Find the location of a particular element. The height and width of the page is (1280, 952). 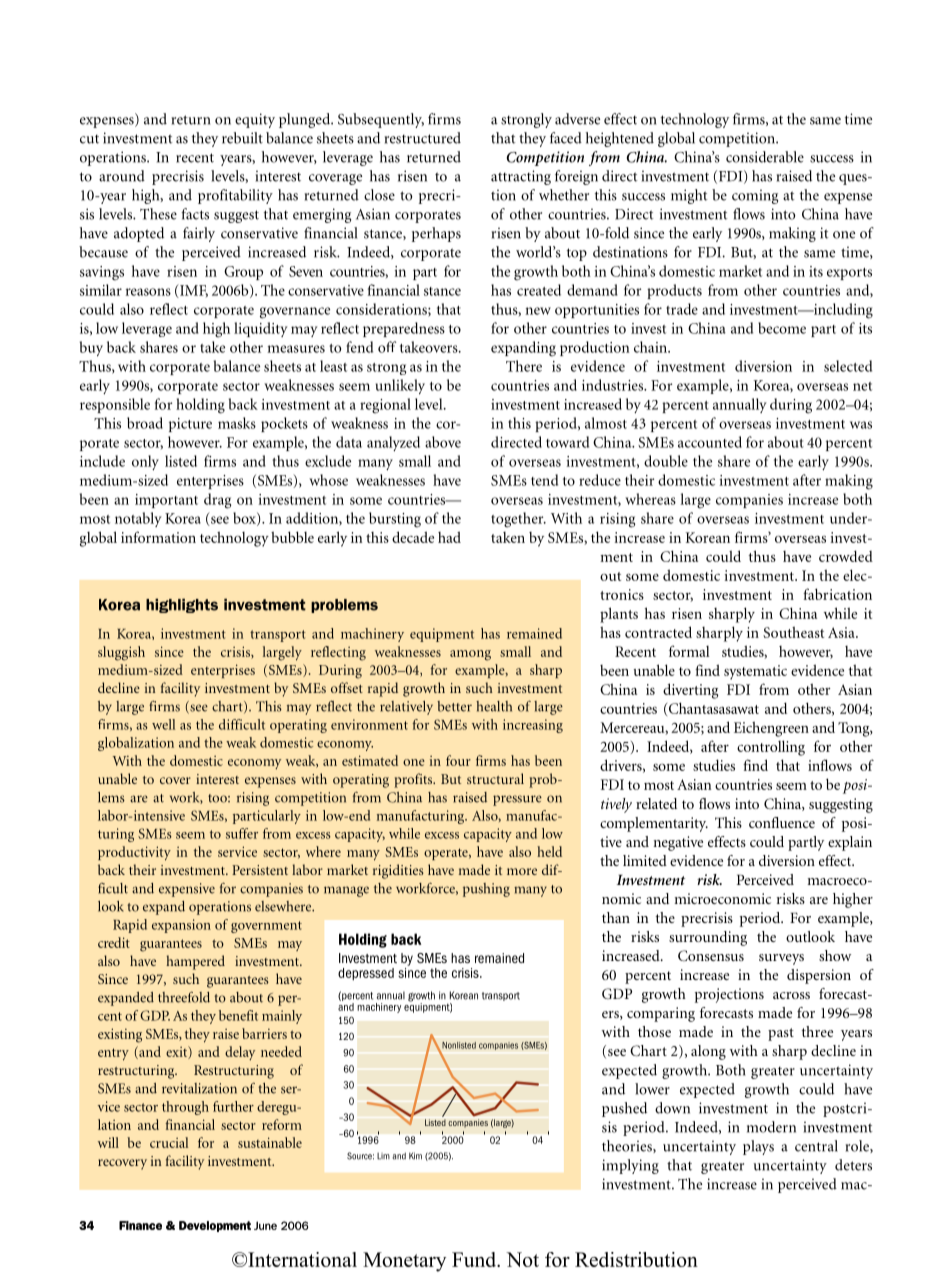

systematic is located at coordinates (755, 672).
